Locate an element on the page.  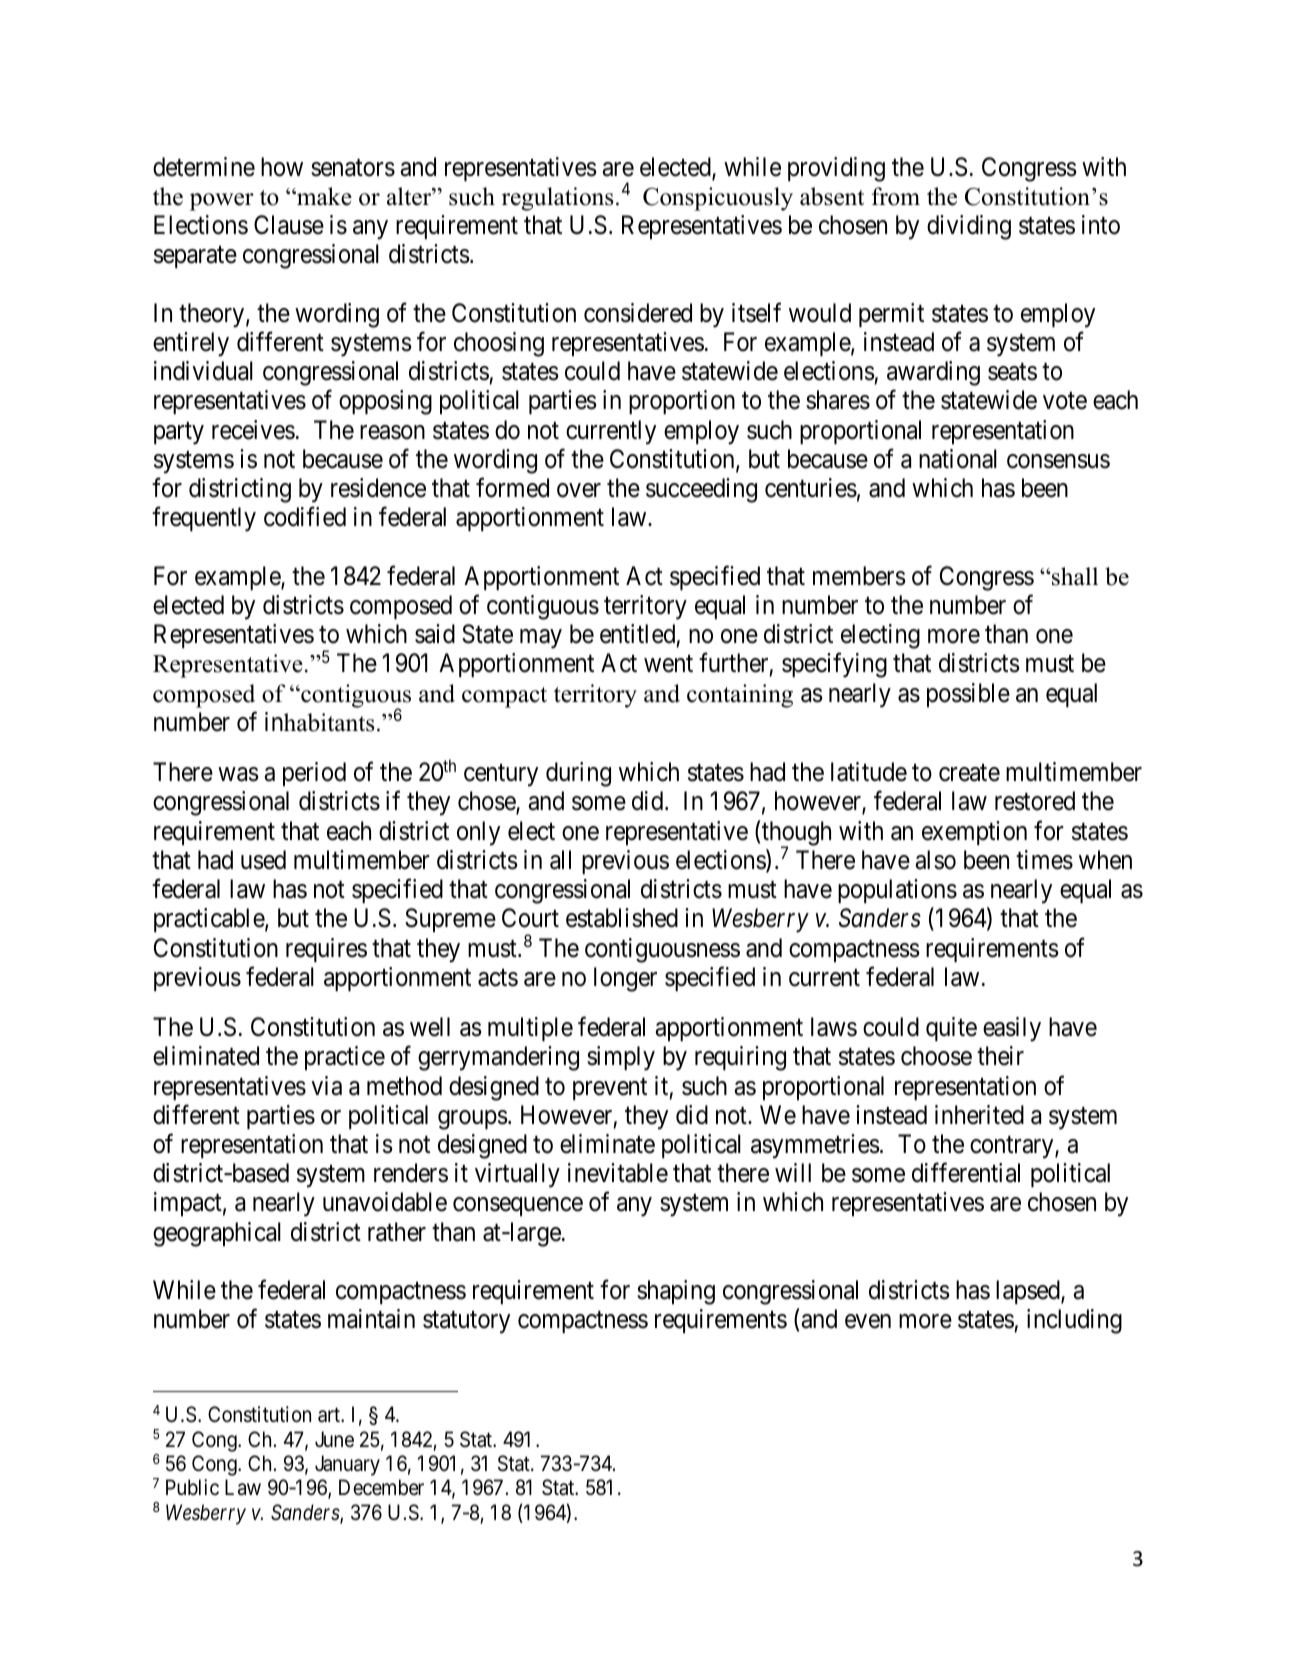
June is located at coordinates (334, 1439).
